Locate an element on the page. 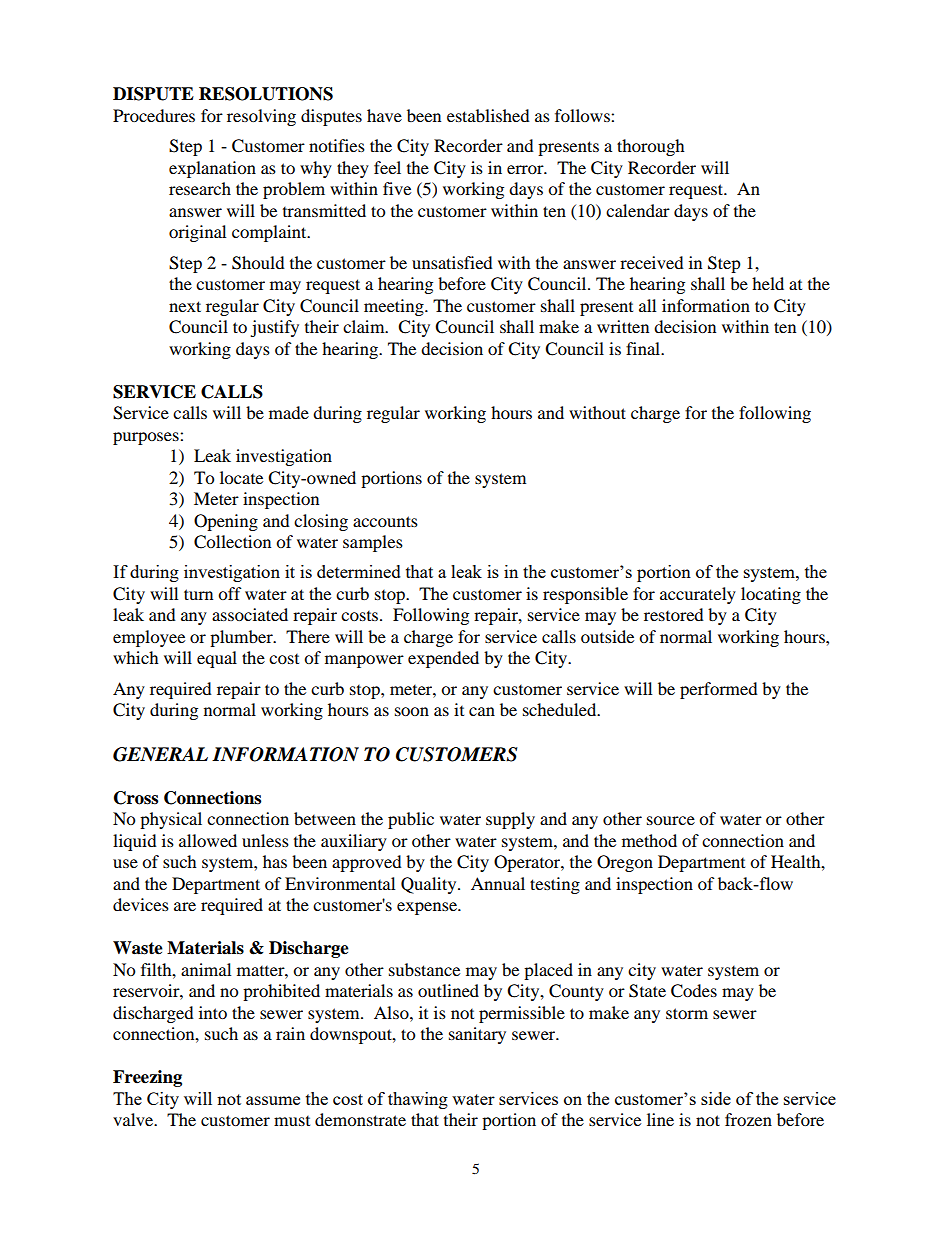  Procedures is located at coordinates (154, 115).
